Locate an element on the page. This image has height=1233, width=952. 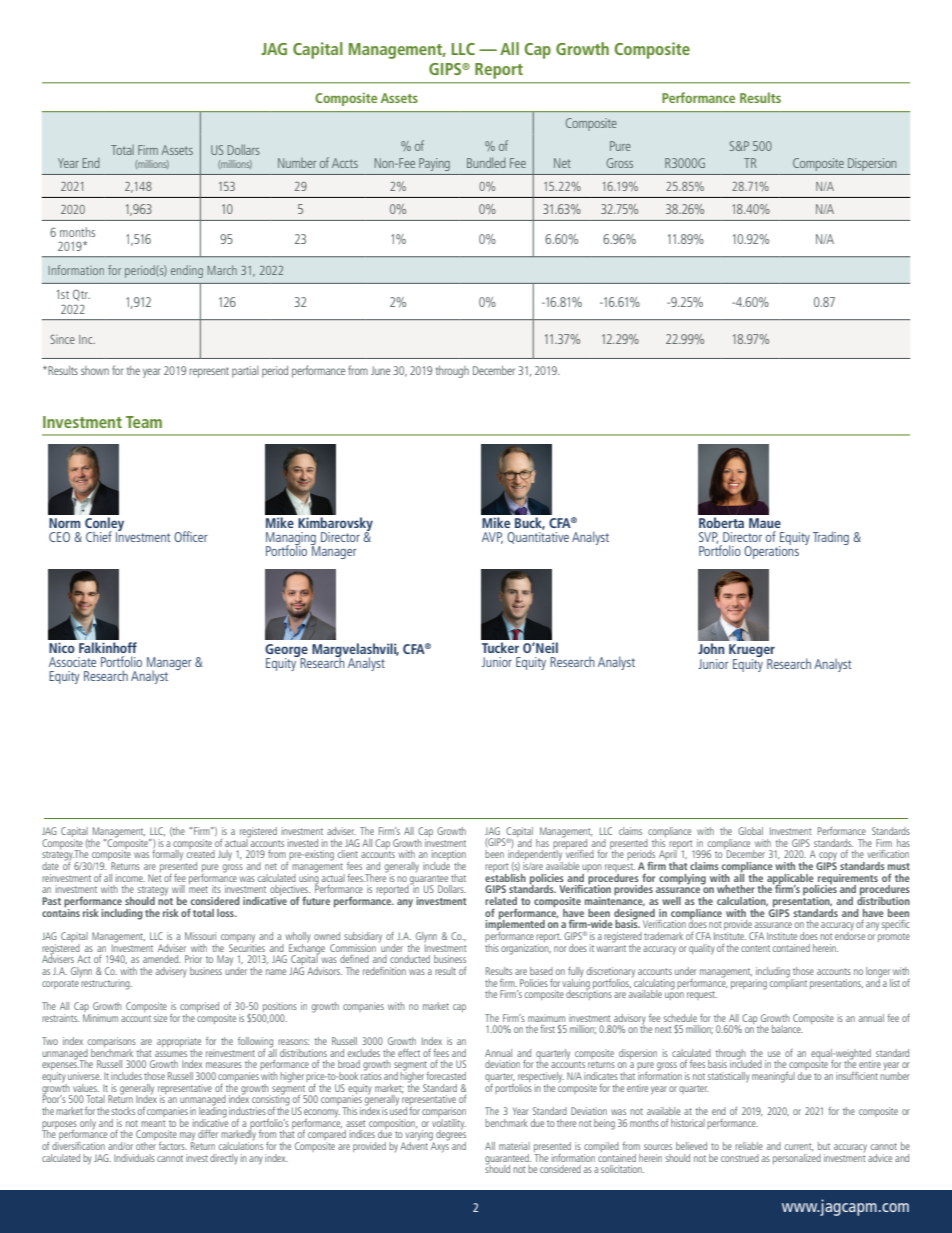
AVP is located at coordinates (492, 538).
